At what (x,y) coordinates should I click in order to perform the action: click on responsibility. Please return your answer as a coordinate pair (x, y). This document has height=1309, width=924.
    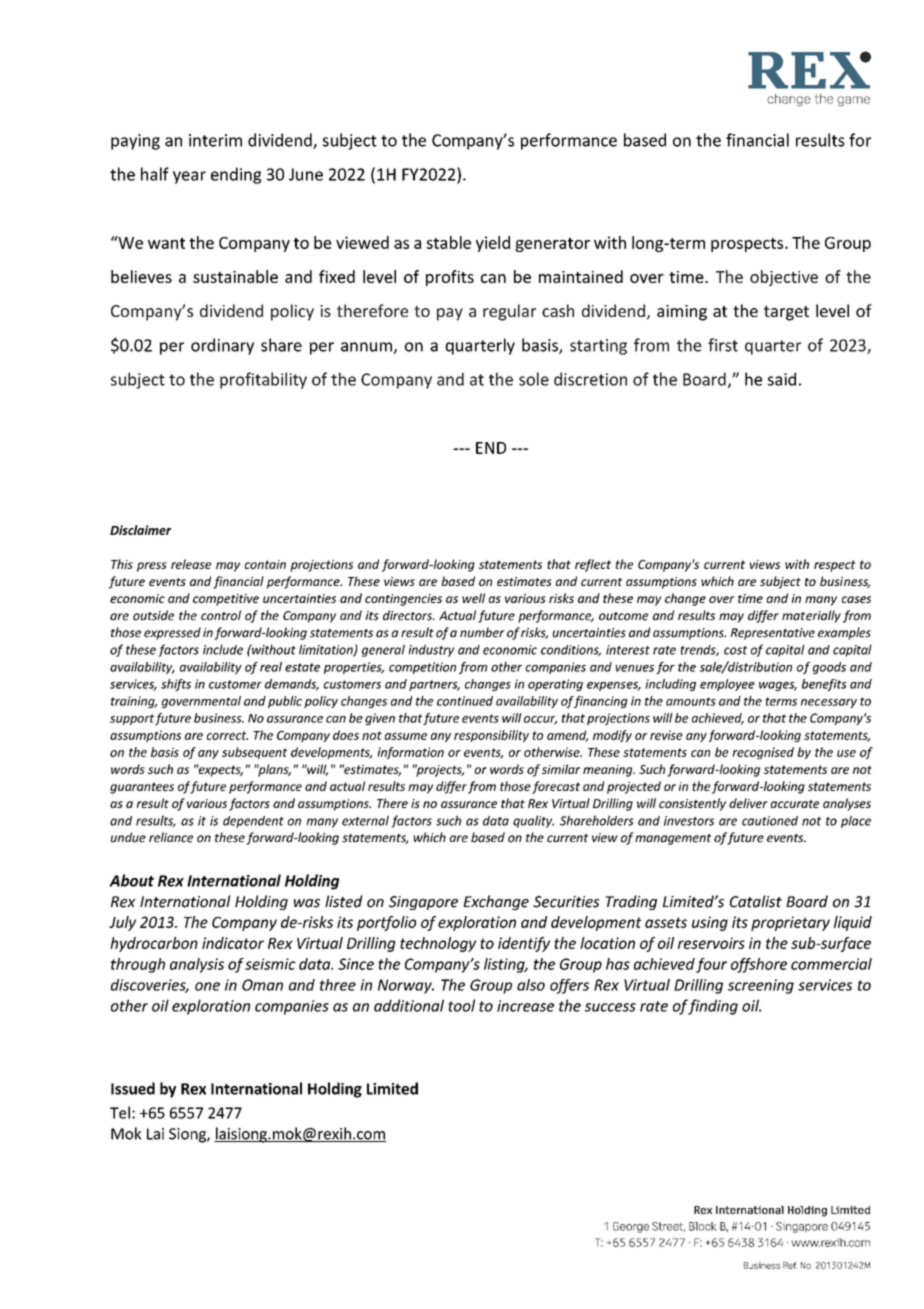
    Looking at the image, I should click on (491, 736).
